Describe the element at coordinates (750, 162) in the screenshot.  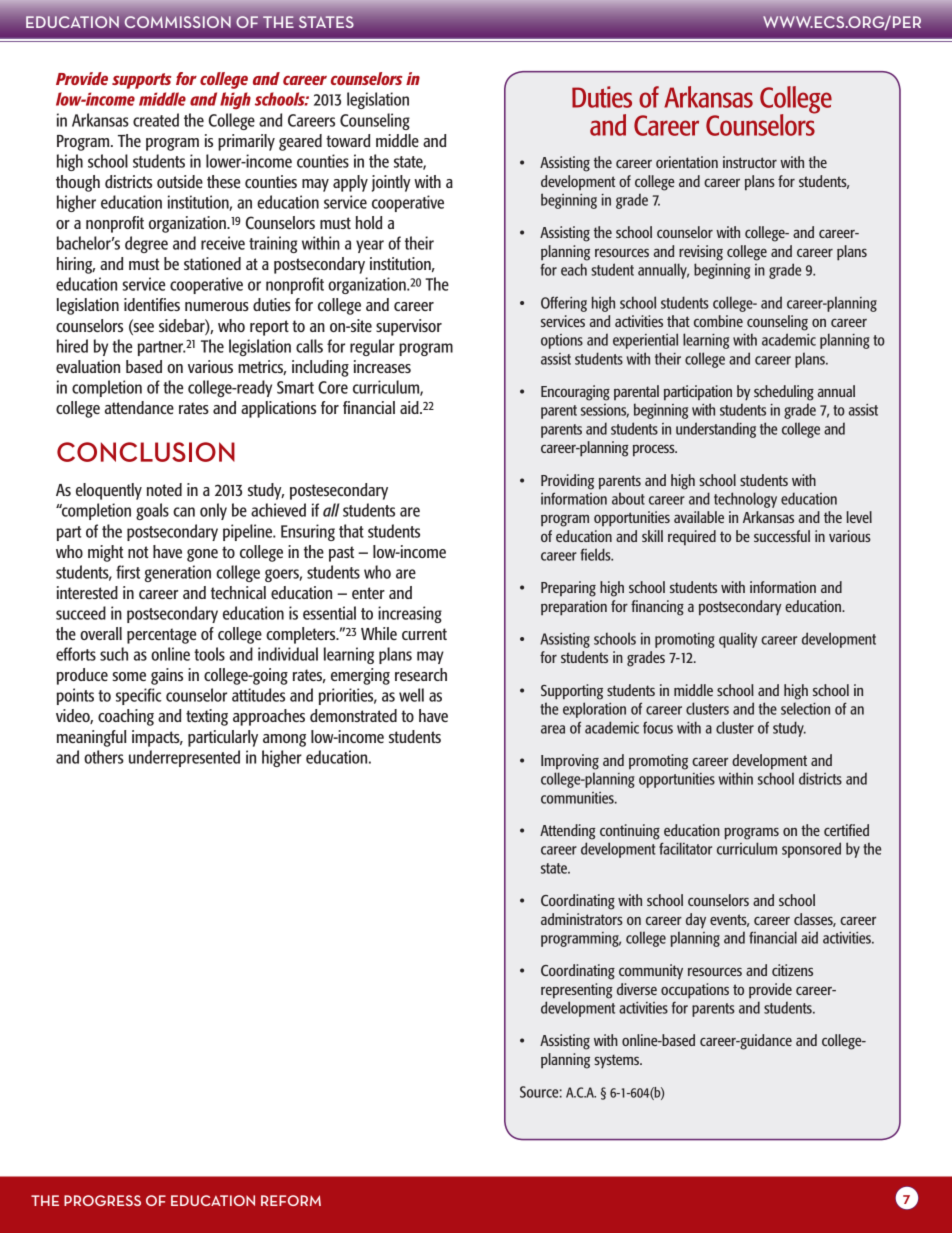
I see `instructor` at that location.
